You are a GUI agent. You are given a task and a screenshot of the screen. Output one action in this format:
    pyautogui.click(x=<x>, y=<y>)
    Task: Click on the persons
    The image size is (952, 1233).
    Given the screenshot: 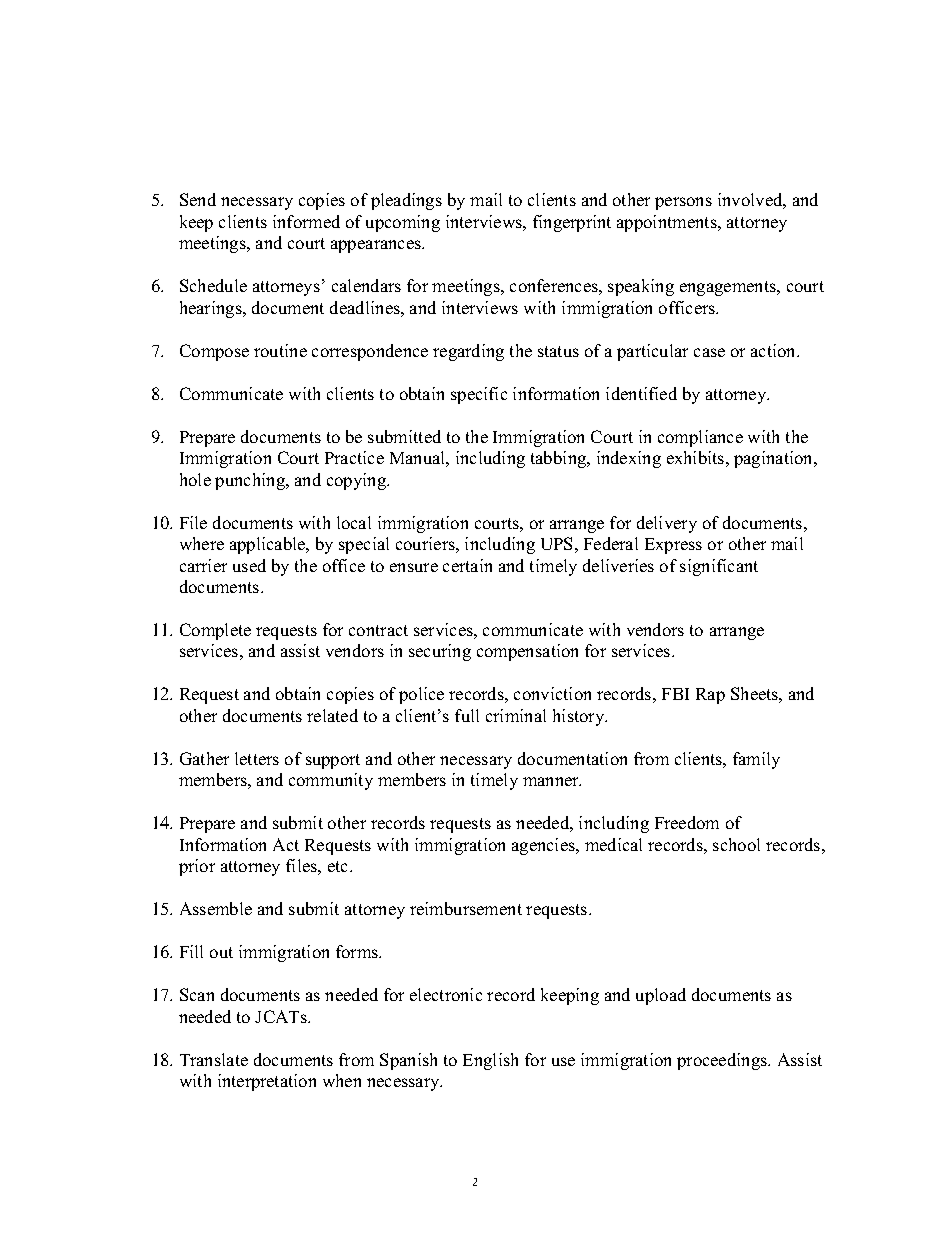 What is the action you would take?
    pyautogui.click(x=683, y=203)
